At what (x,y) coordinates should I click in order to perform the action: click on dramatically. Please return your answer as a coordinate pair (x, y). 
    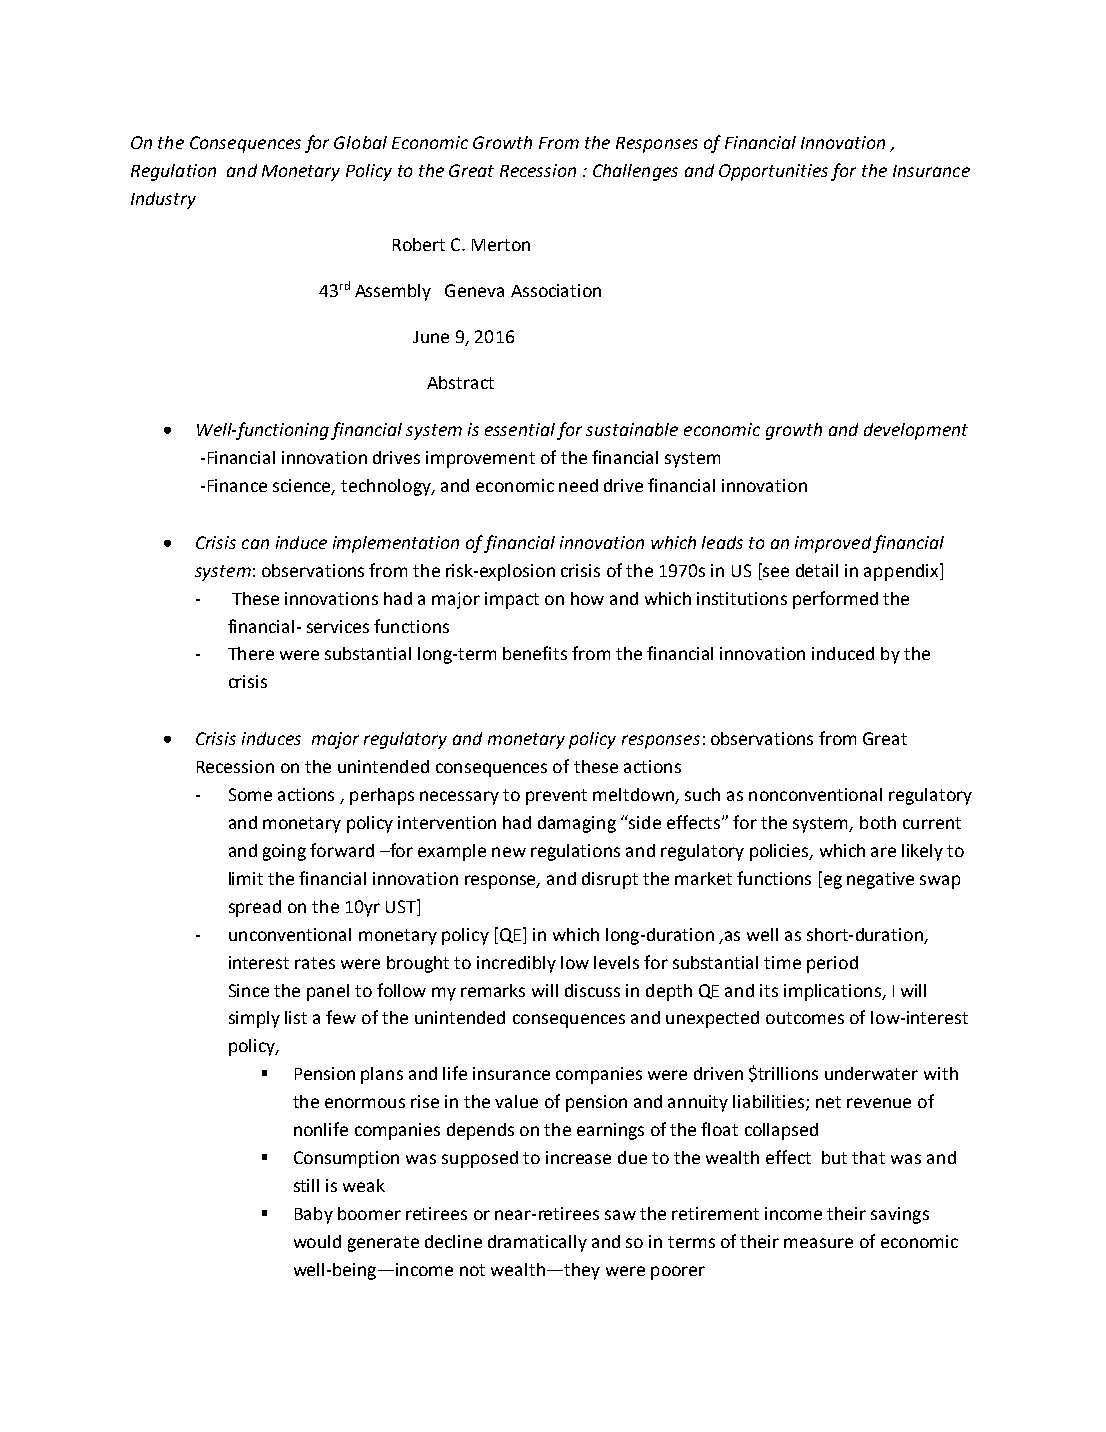
    Looking at the image, I should click on (537, 1243).
